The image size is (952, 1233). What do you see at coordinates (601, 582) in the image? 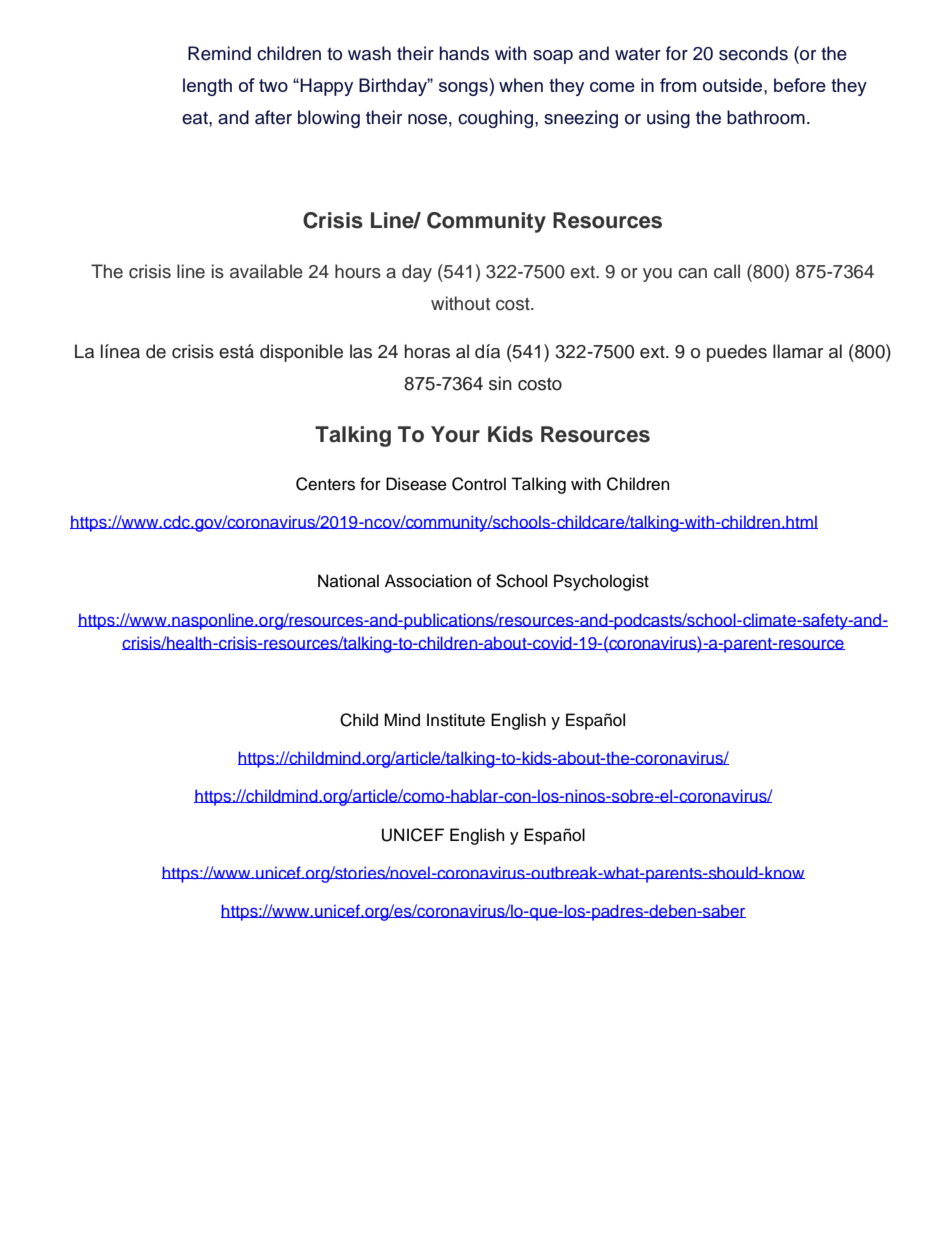
I see `Psychologist` at bounding box center [601, 582].
